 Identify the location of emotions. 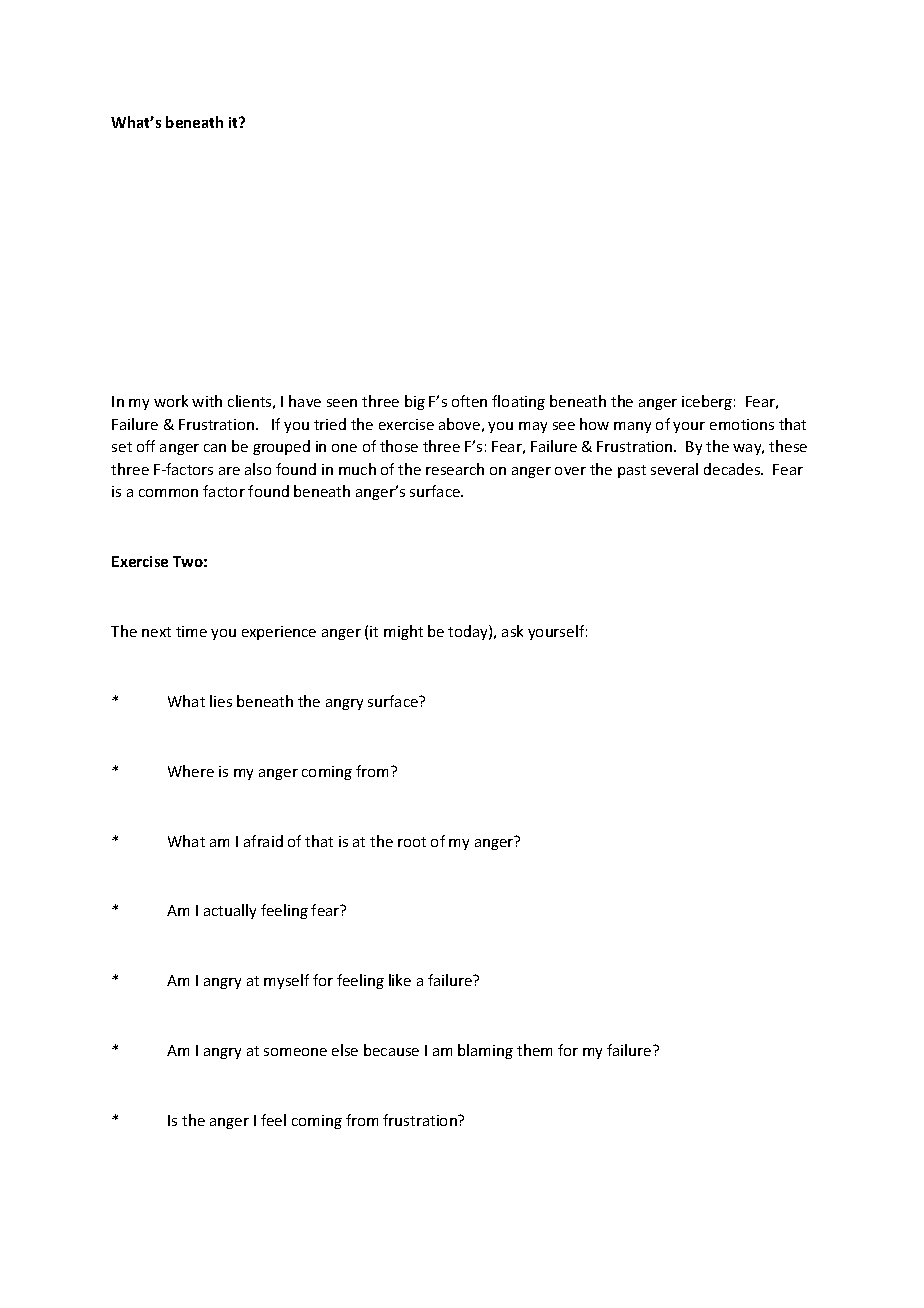
(742, 424).
